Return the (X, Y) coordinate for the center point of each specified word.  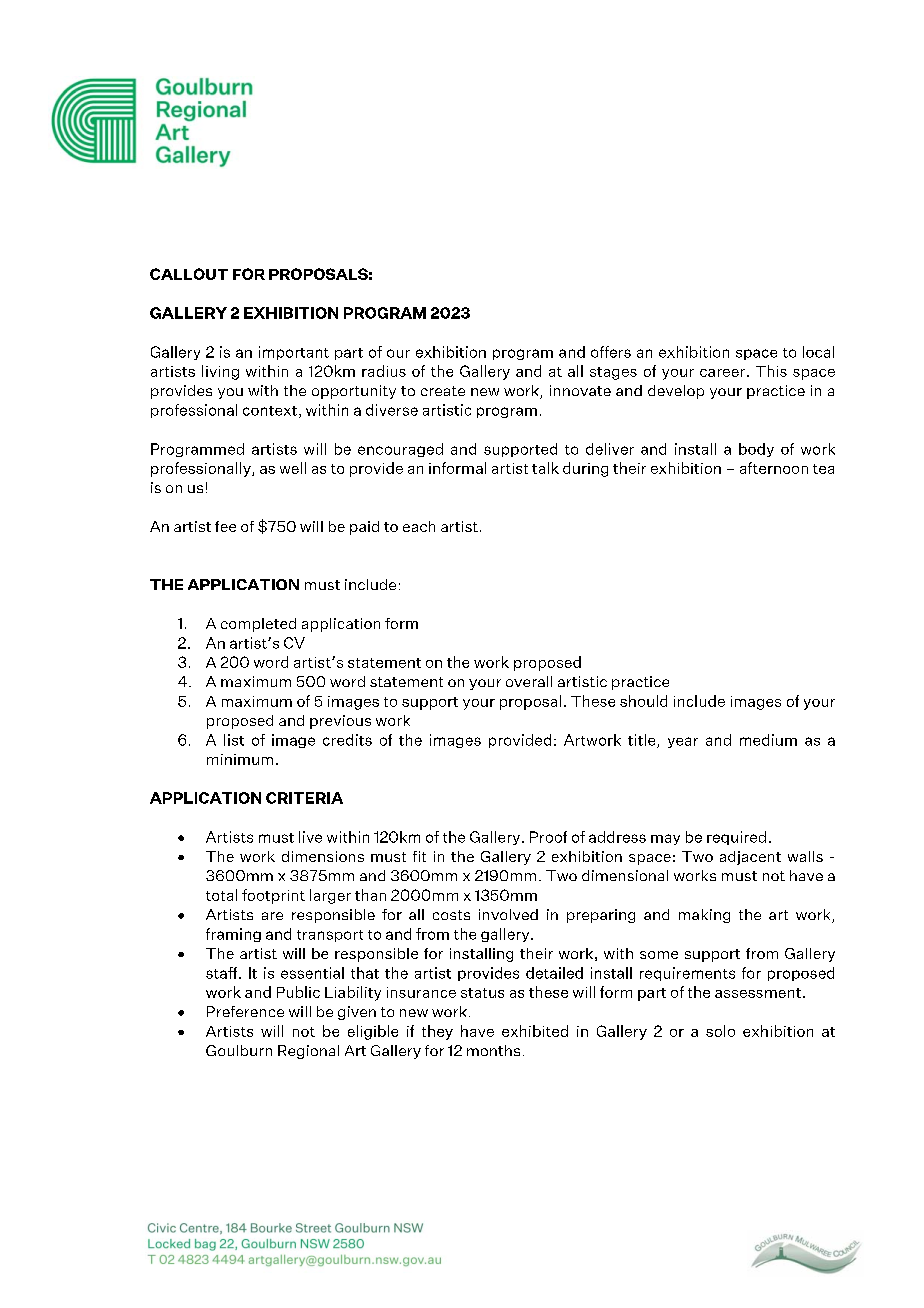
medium (768, 740)
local (818, 352)
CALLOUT (189, 274)
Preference (245, 1011)
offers (611, 352)
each (419, 526)
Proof (548, 837)
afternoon (774, 468)
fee (225, 526)
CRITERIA (304, 798)
